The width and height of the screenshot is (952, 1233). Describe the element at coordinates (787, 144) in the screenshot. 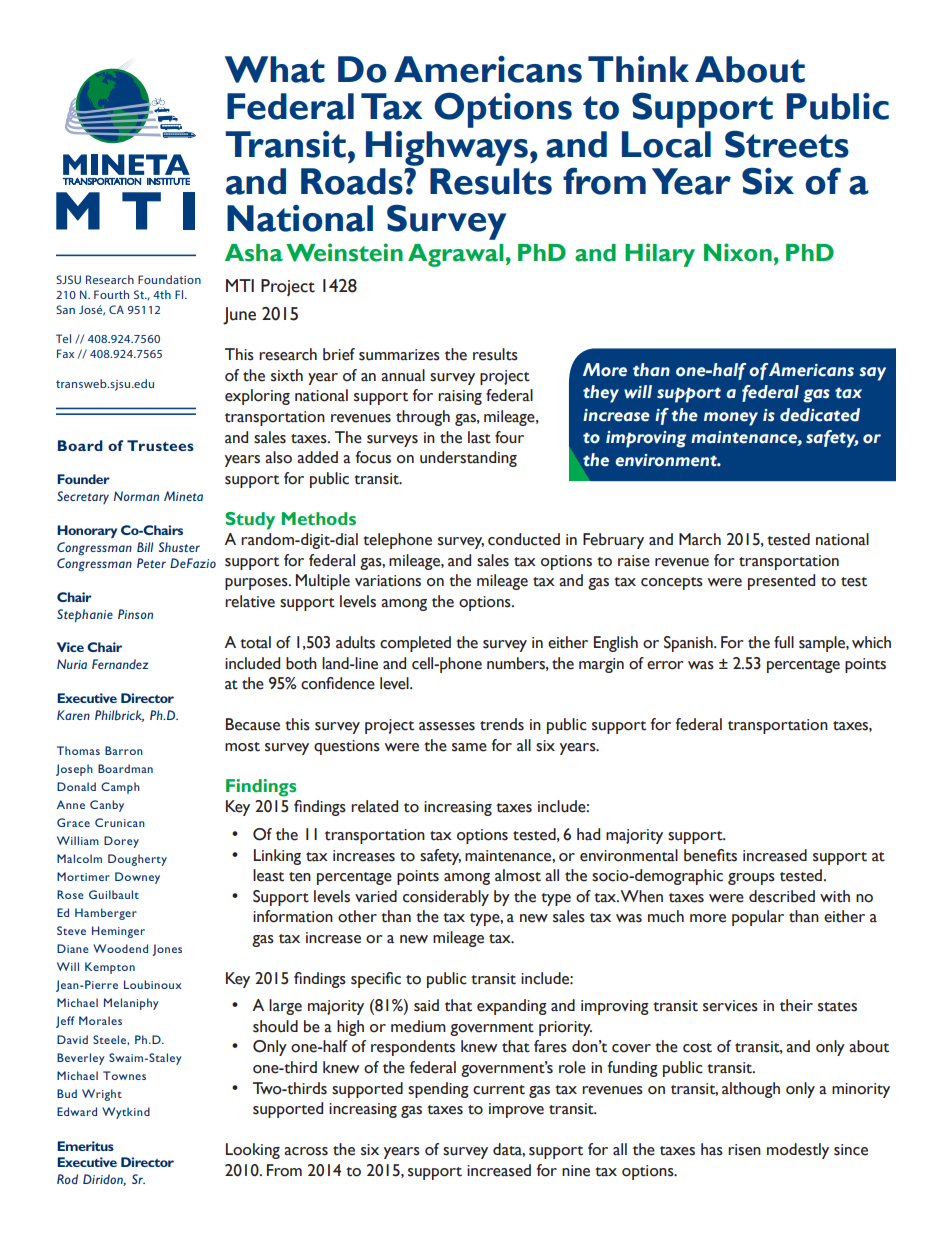

I see `Streets` at that location.
